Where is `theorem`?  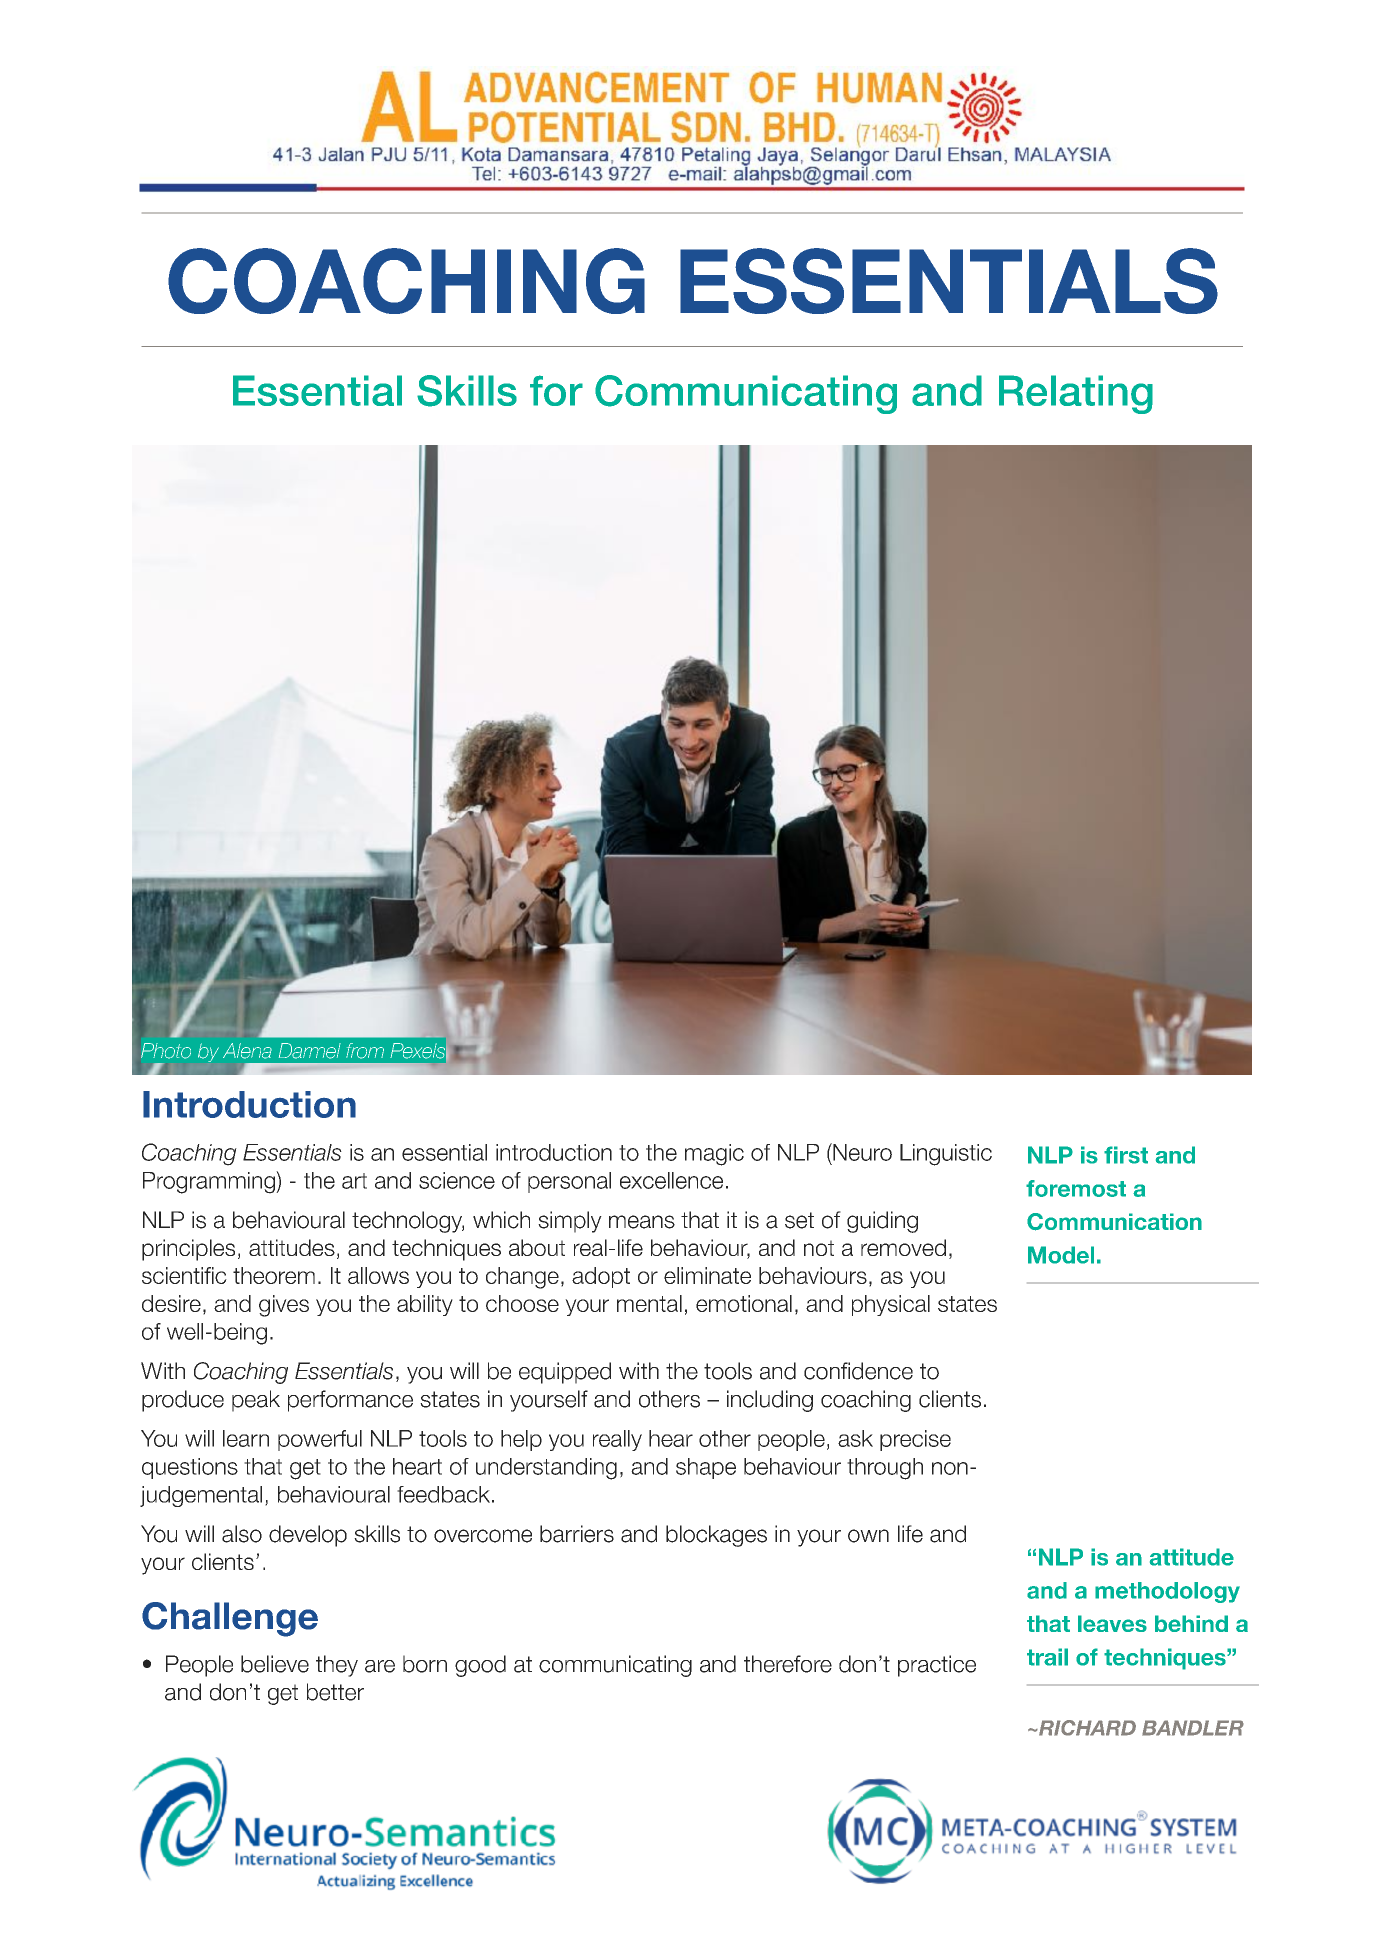 theorem is located at coordinates (274, 1275).
